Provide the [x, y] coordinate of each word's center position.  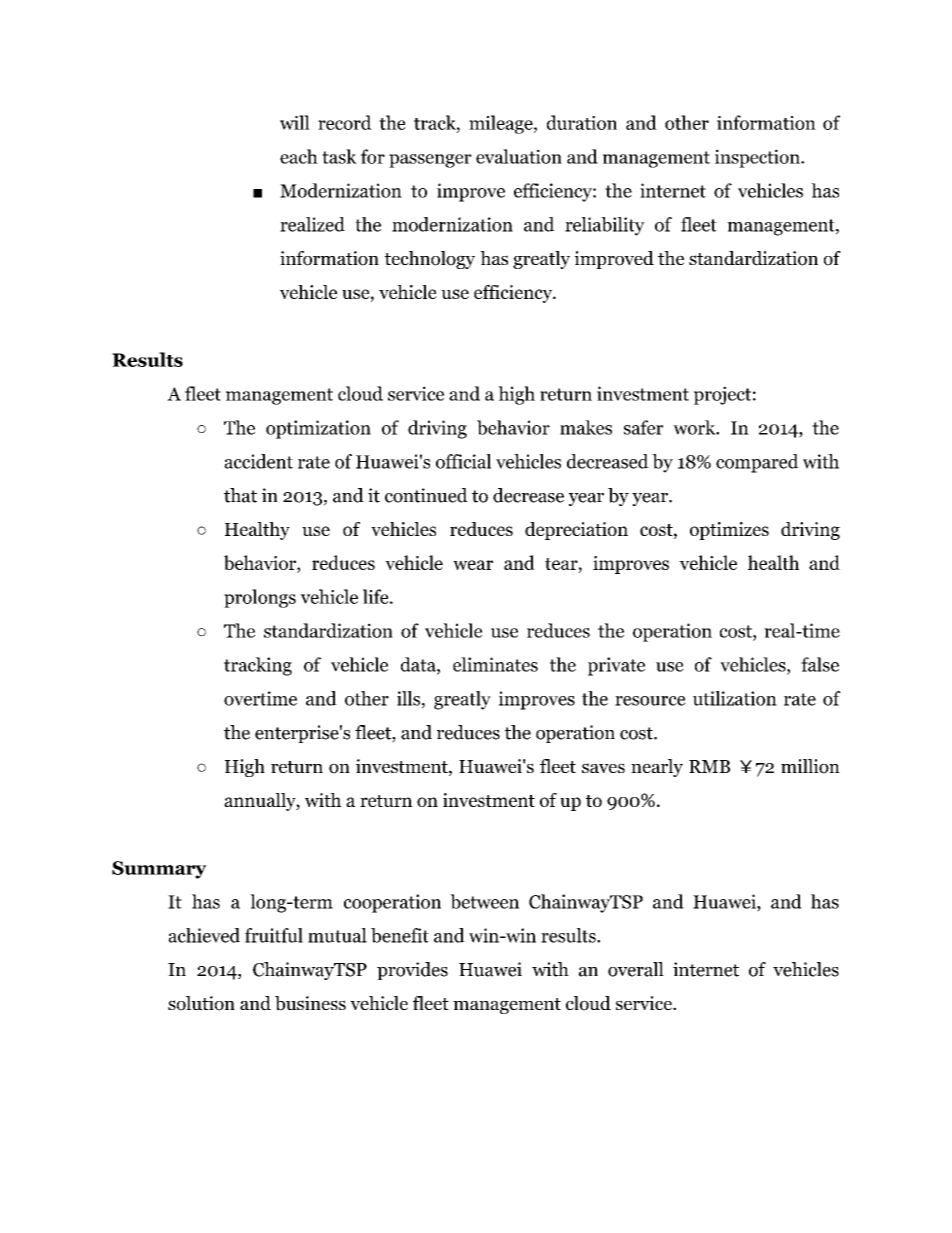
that [240, 495]
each [299, 156]
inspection [758, 158]
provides [412, 971]
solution [201, 1003]
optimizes [729, 531]
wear [473, 565]
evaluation [519, 156]
